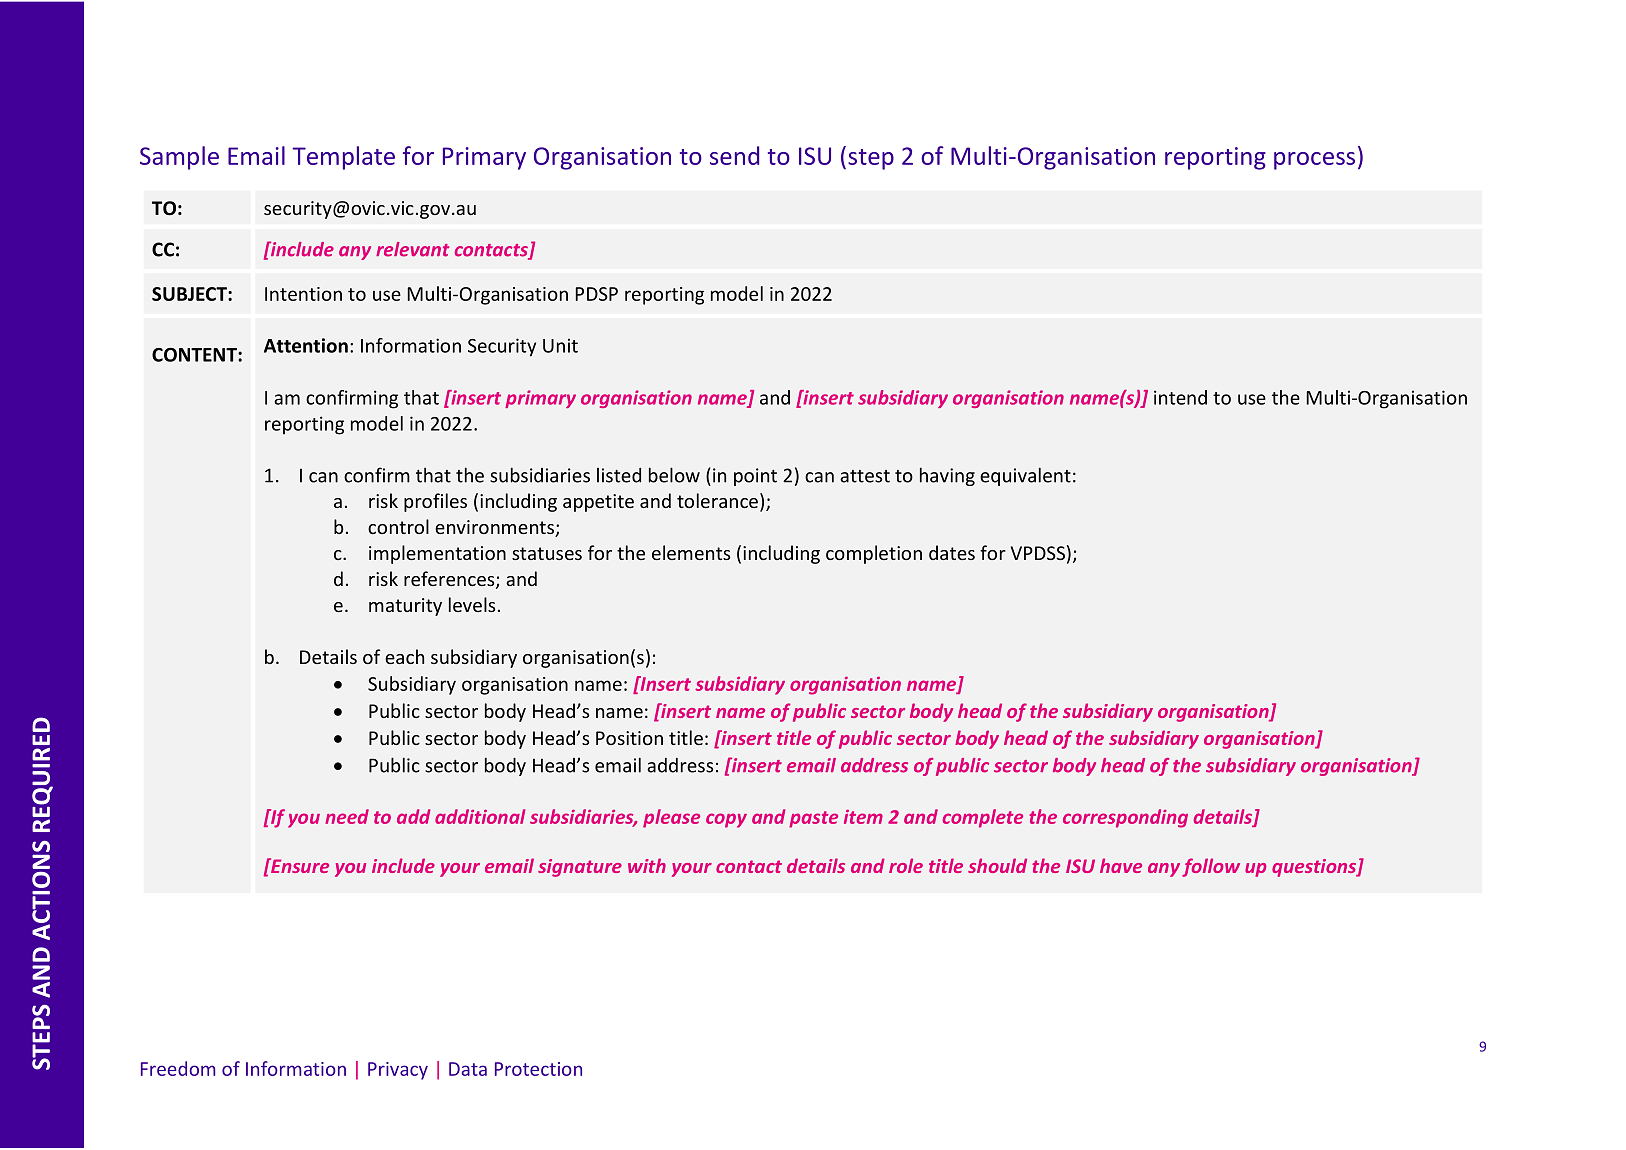  Describe the element at coordinates (538, 1069) in the screenshot. I see `Protection` at that location.
